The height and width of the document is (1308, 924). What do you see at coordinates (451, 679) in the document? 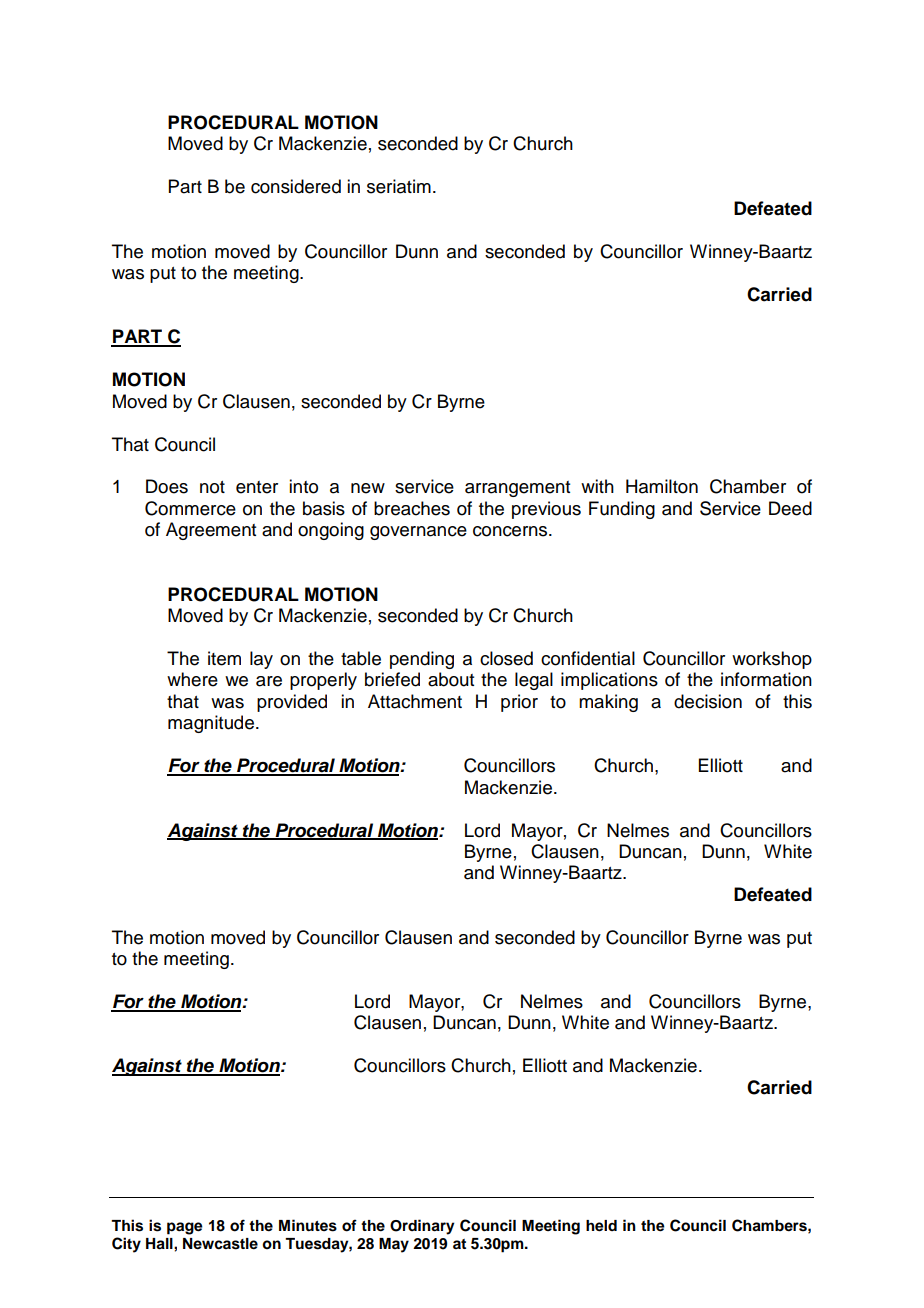
I see `about` at bounding box center [451, 679].
